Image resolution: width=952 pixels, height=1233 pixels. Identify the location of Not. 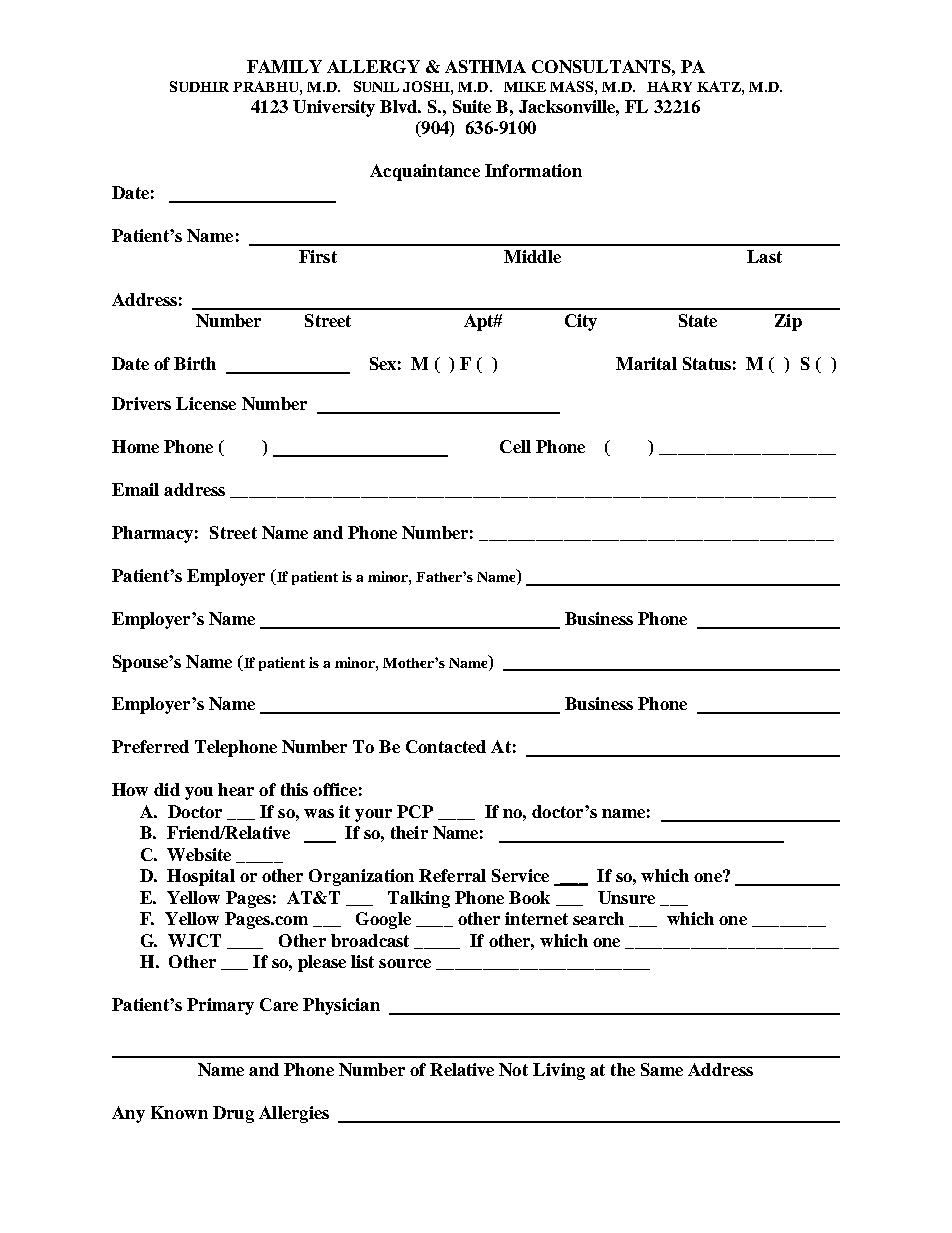
(513, 1069).
